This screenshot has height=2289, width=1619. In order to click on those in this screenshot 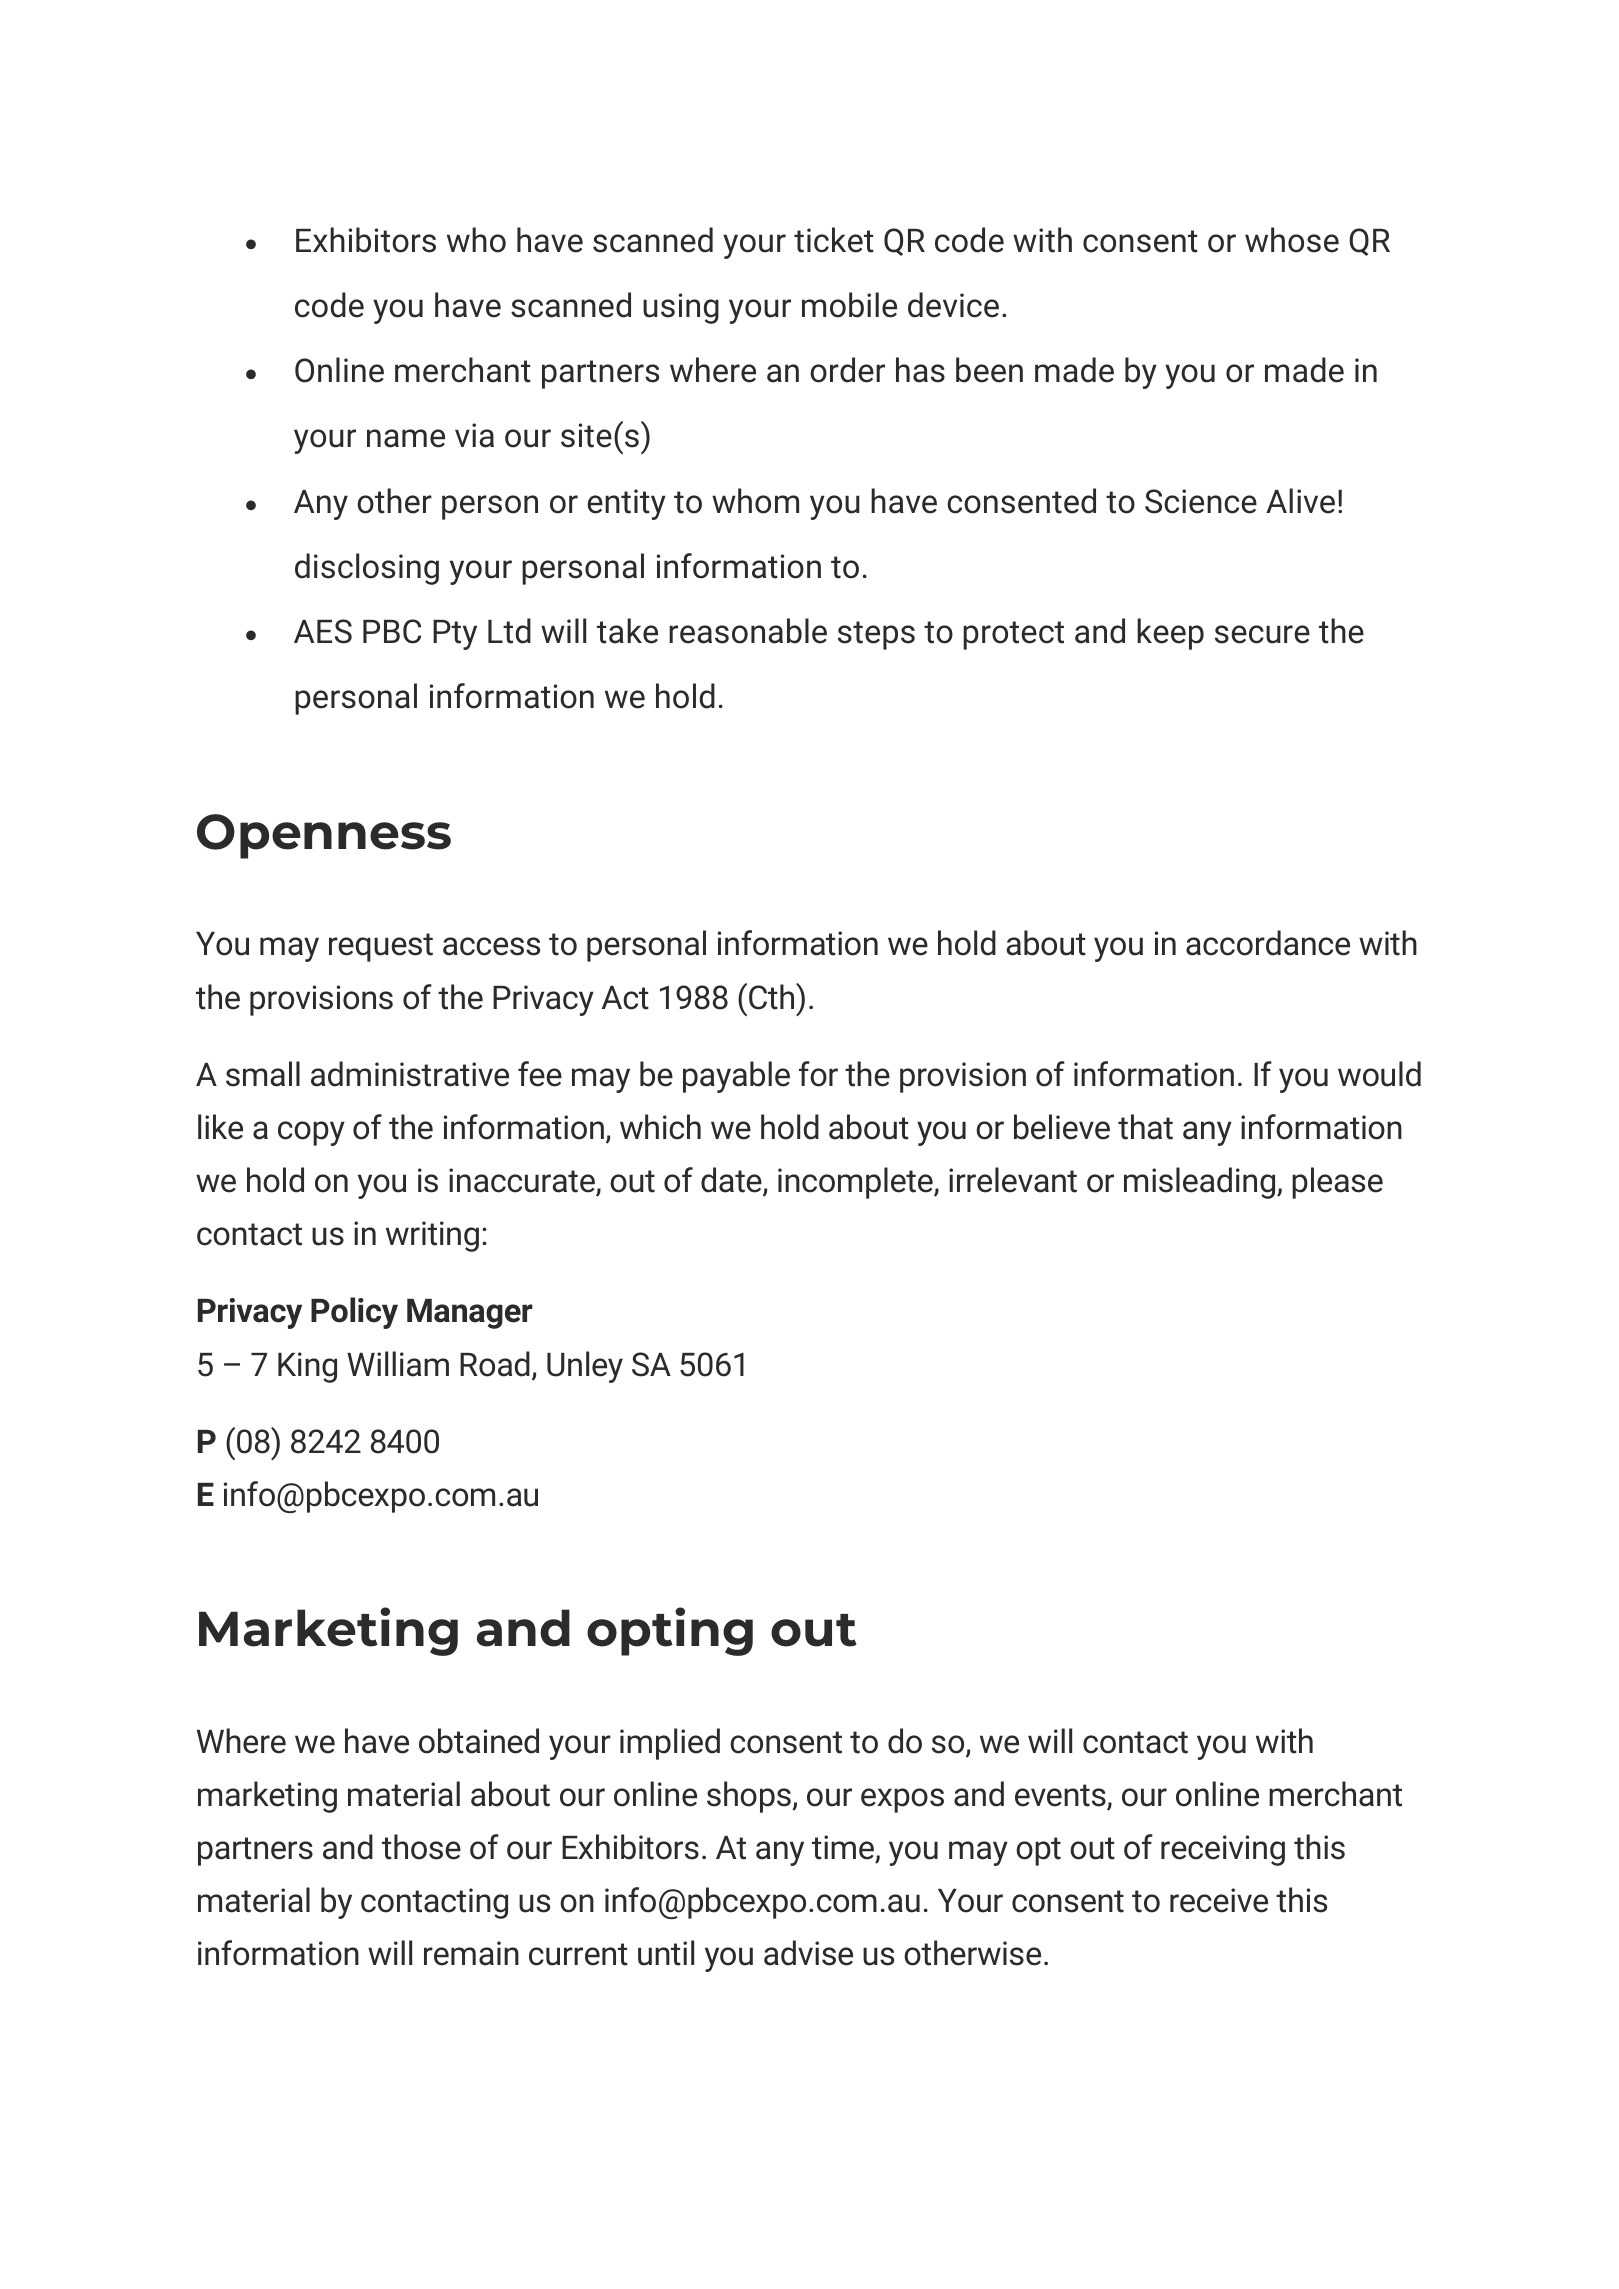, I will do `click(421, 1847)`.
